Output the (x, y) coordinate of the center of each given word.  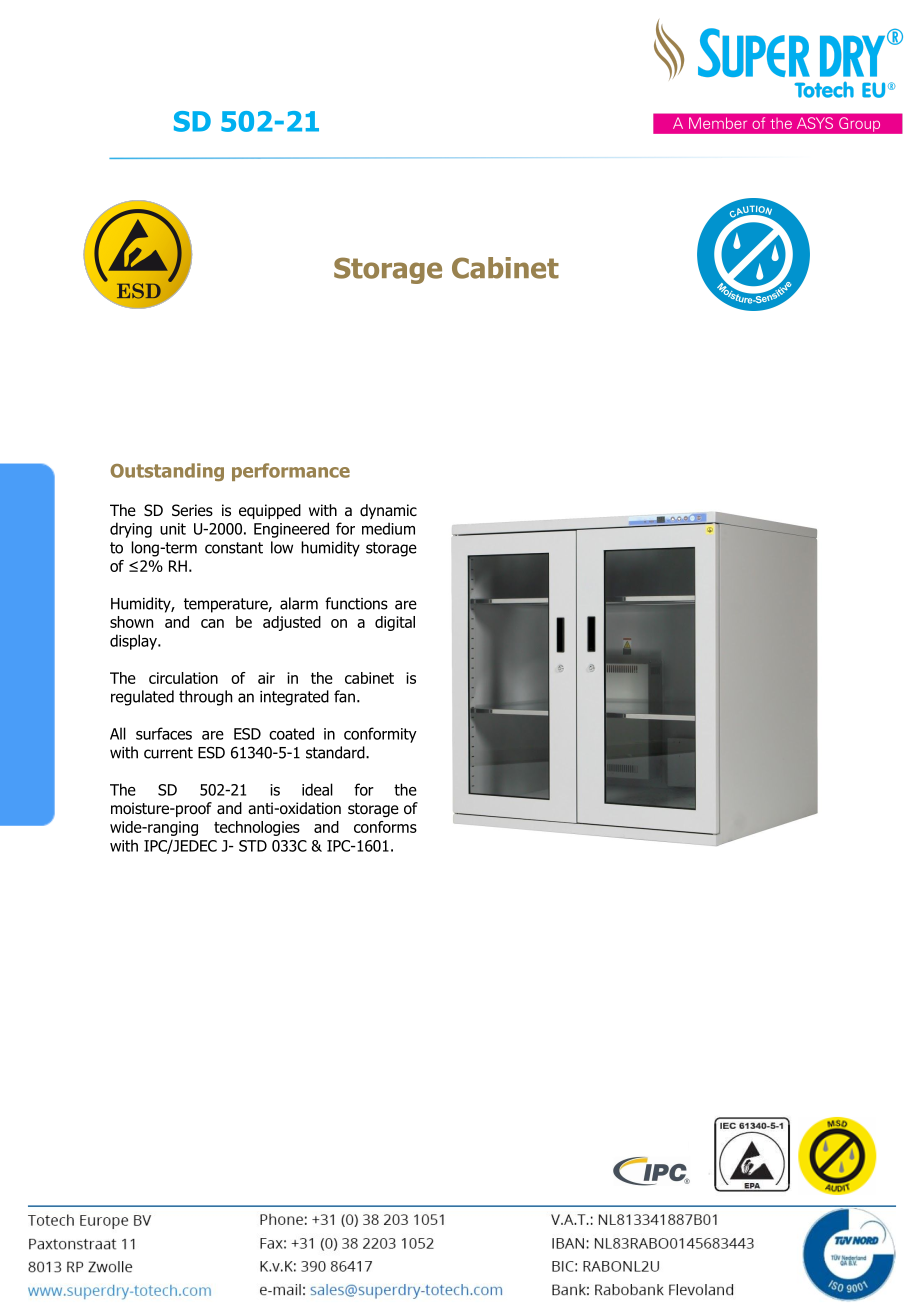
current (168, 753)
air (266, 678)
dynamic (388, 511)
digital (395, 623)
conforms (385, 827)
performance (291, 472)
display (134, 642)
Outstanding (167, 472)
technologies (257, 828)
